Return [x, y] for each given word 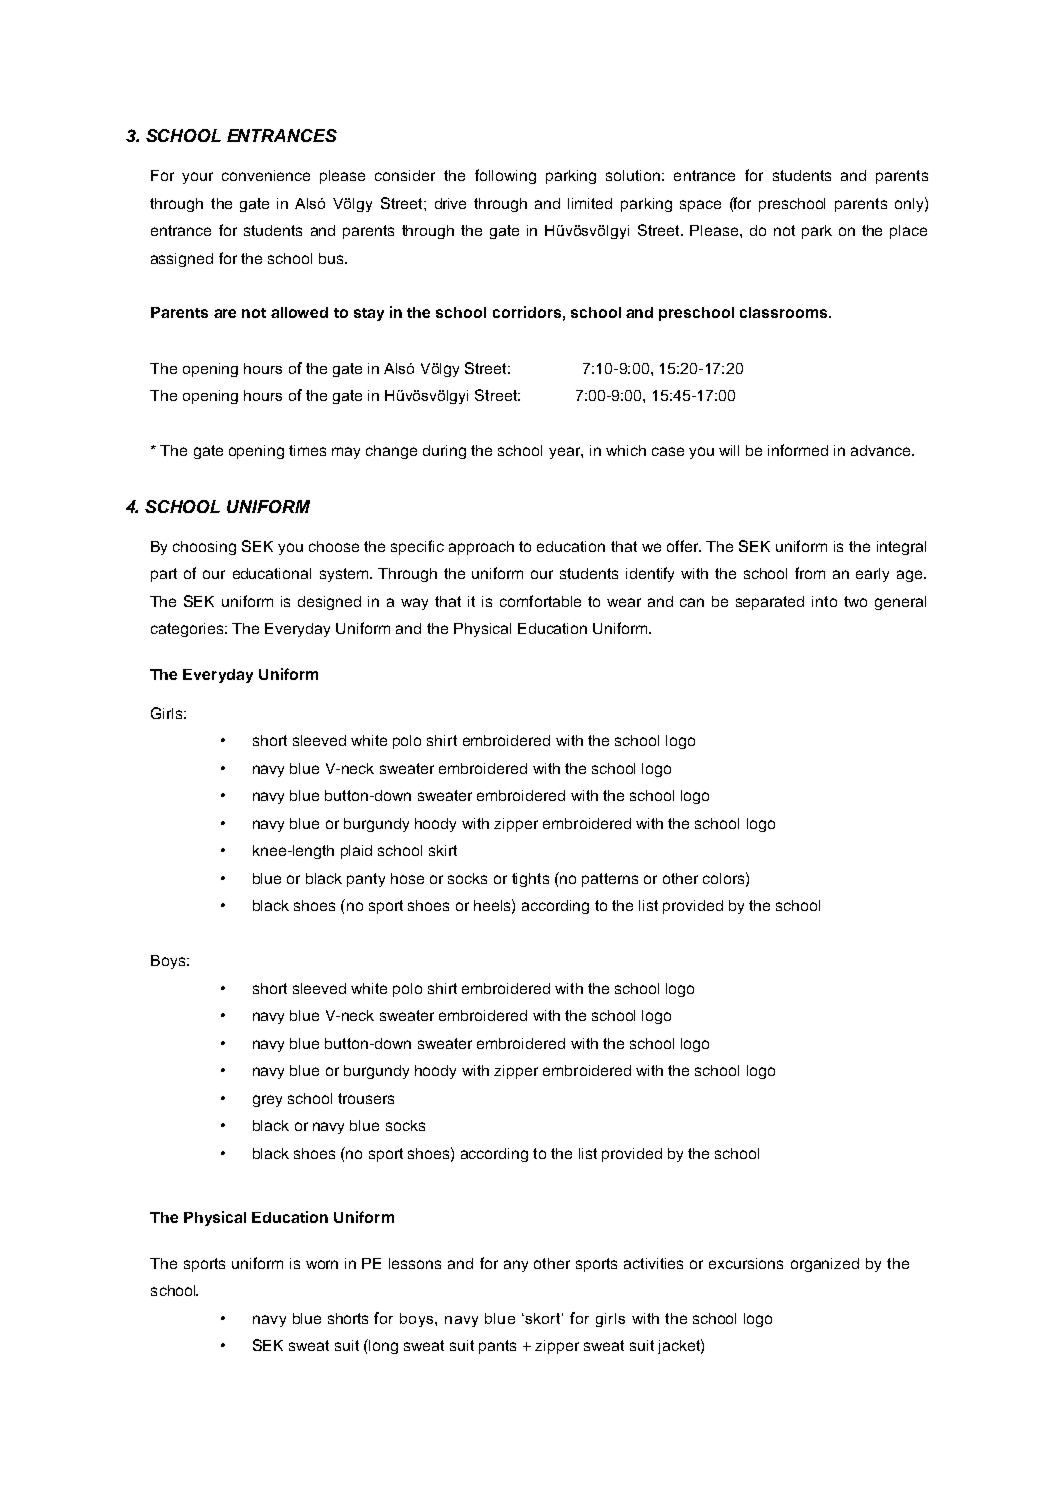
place [908, 232]
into [824, 601]
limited [590, 203]
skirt [443, 850]
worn [322, 1264]
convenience [266, 175]
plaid [356, 852]
